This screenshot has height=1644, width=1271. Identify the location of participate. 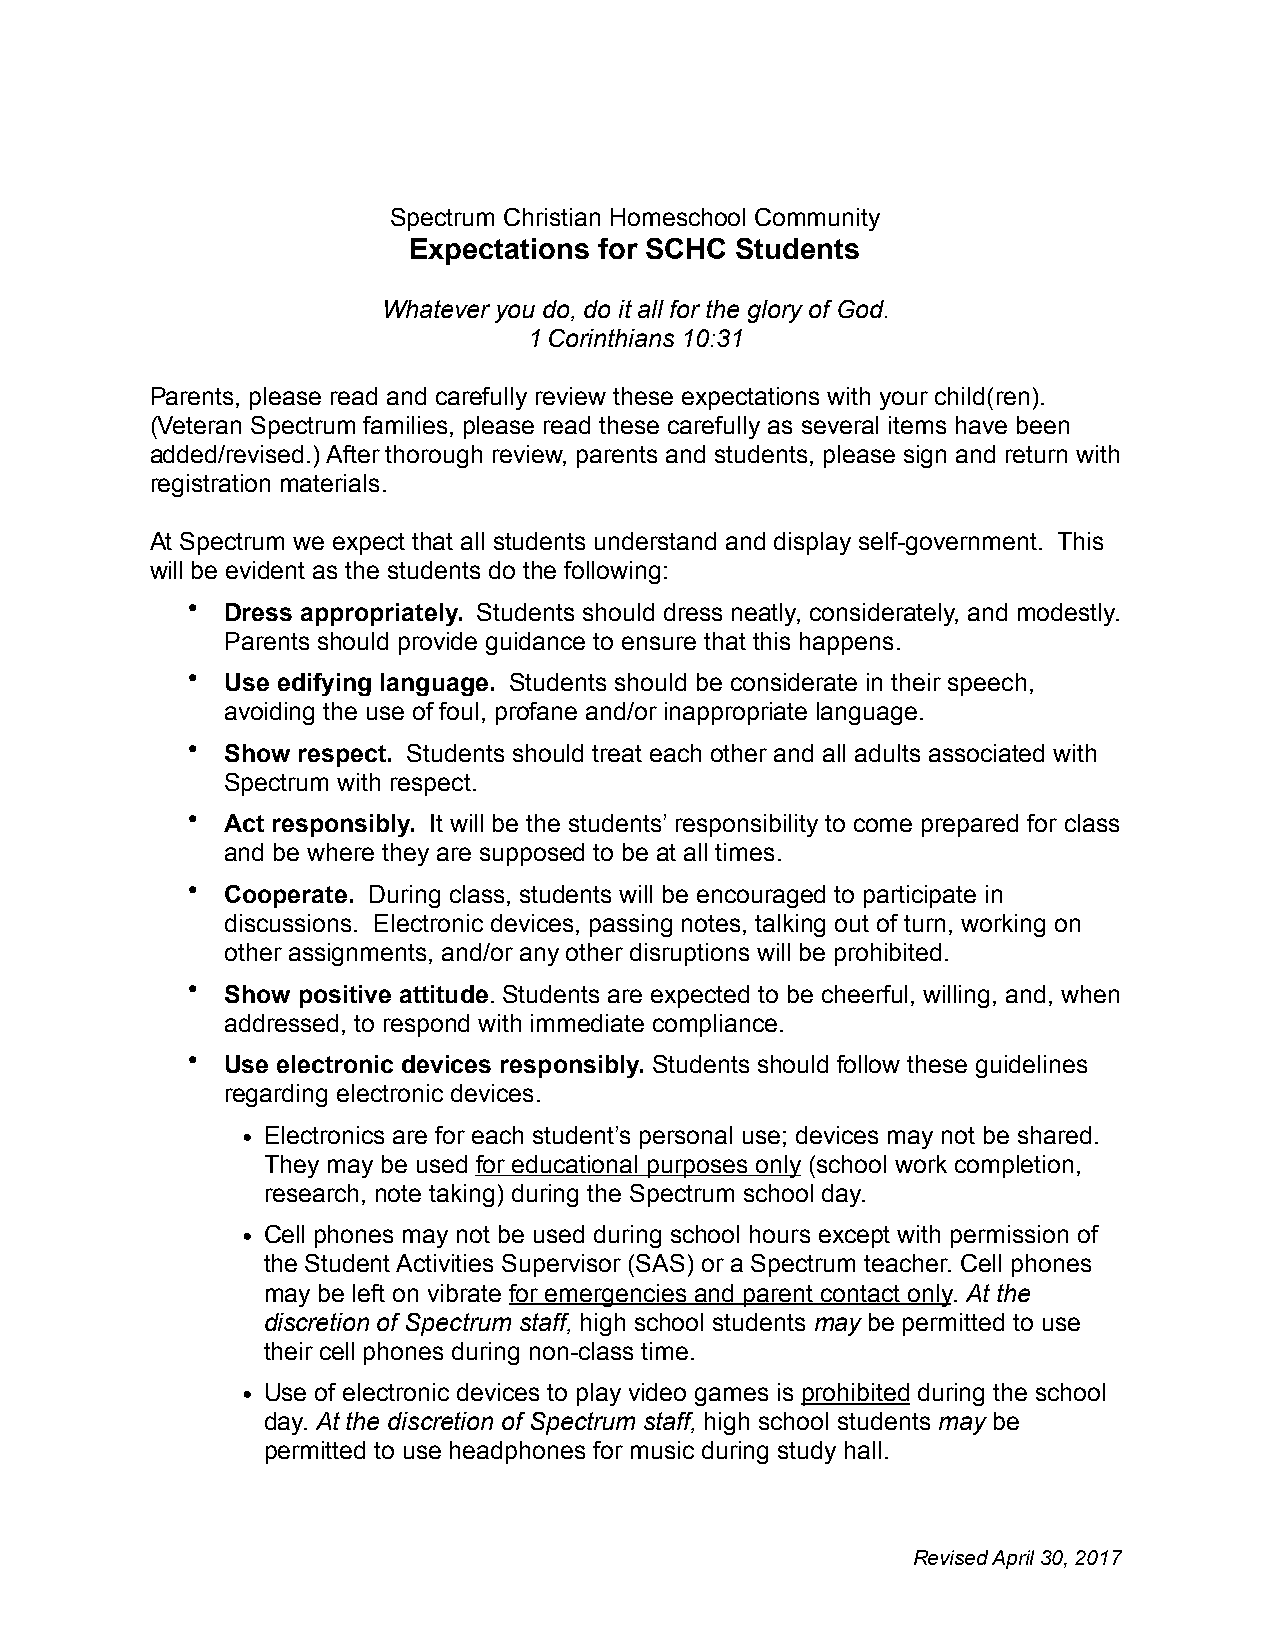
(920, 896).
